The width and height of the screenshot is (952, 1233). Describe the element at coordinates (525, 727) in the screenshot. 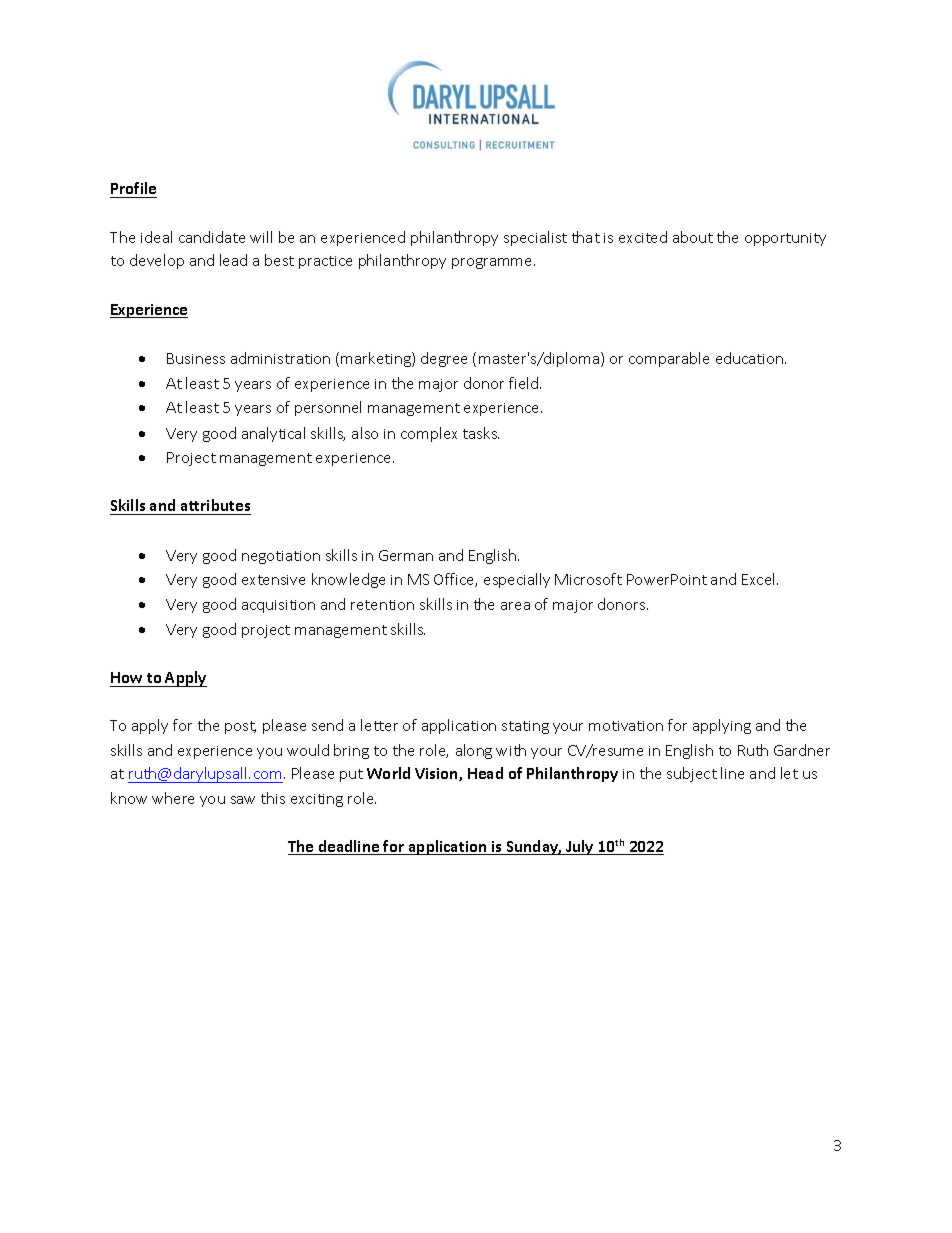

I see `stating` at that location.
